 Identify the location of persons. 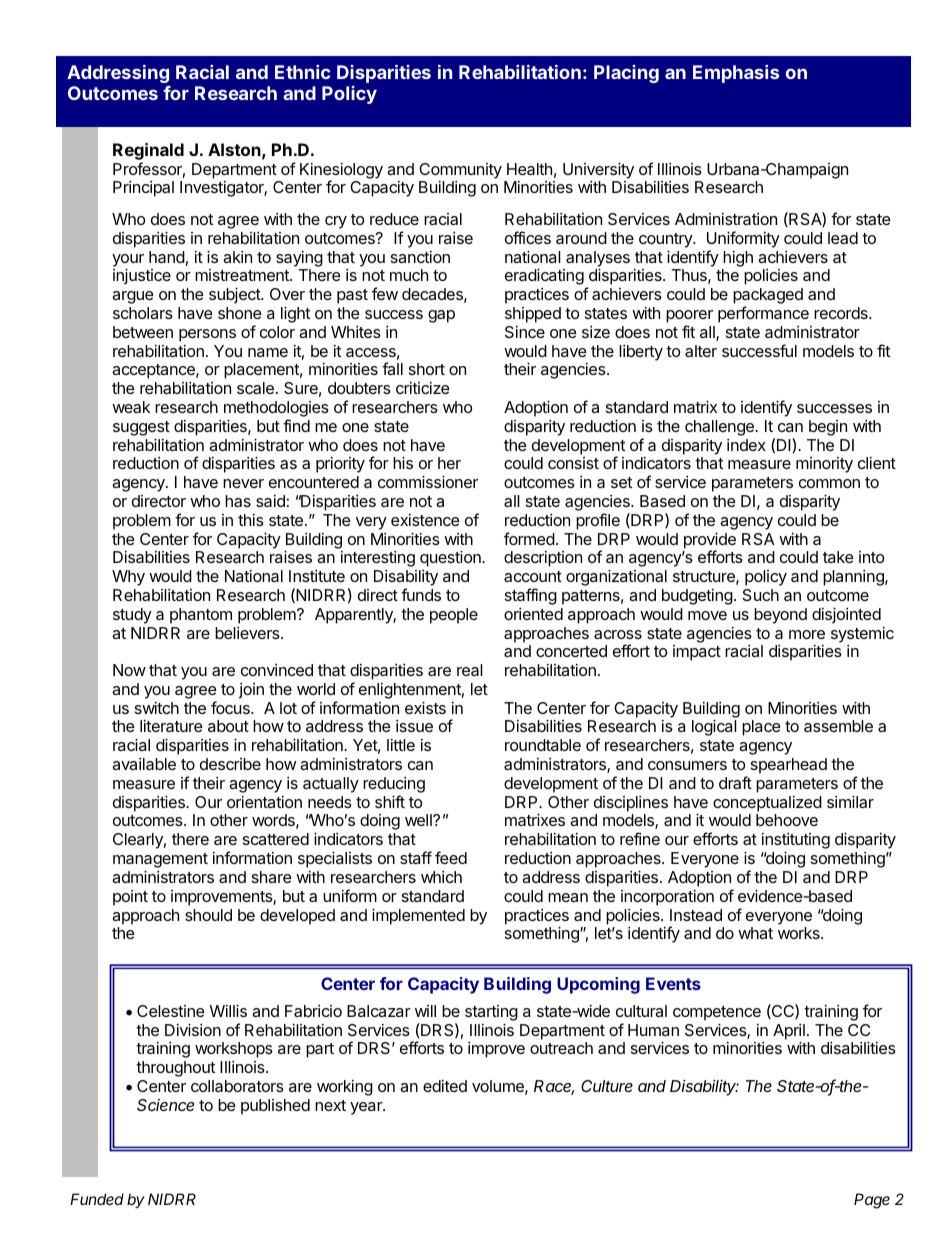
(207, 335).
